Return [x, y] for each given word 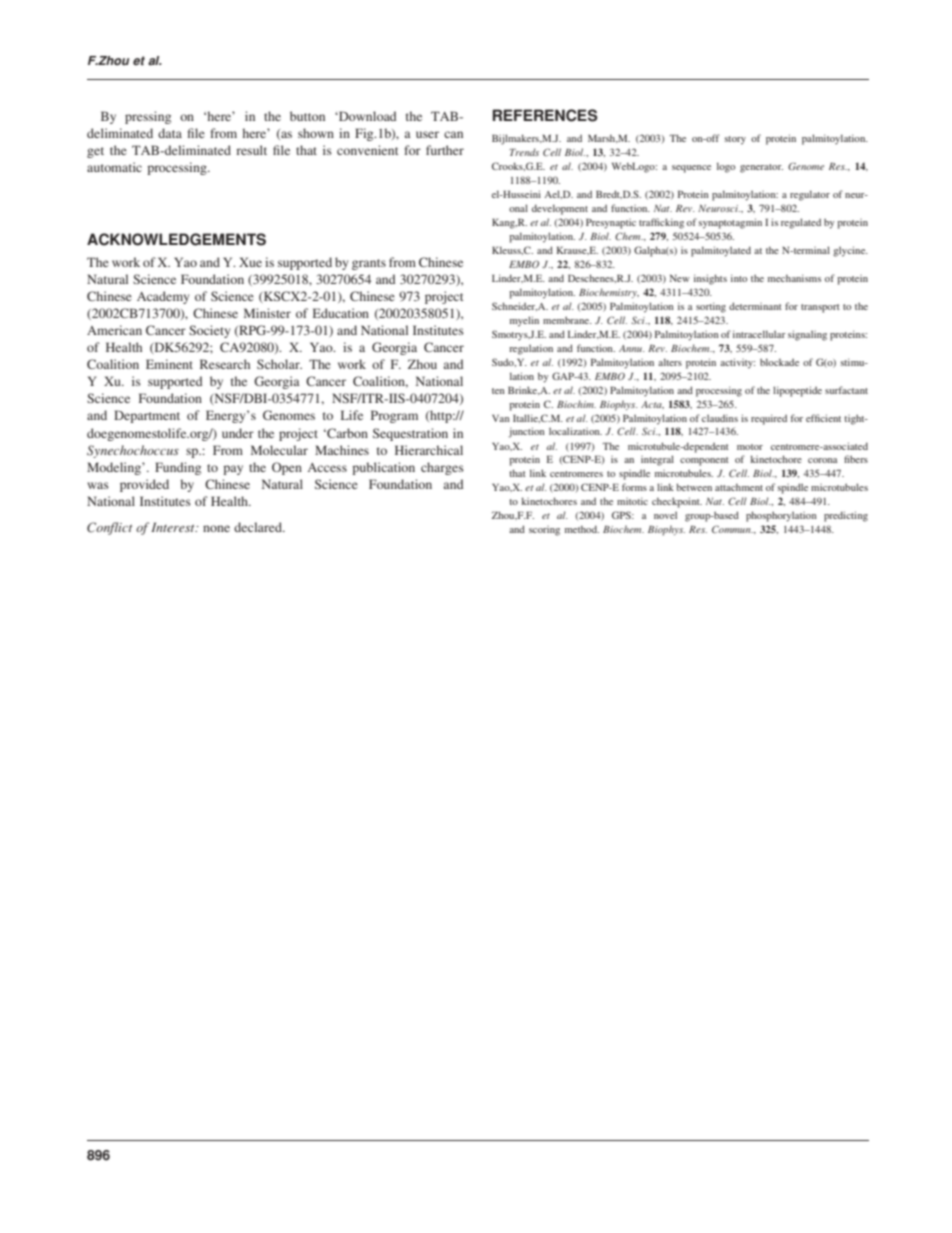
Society [209, 331]
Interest [174, 527]
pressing [148, 117]
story [735, 140]
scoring [544, 531]
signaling [807, 335]
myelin [524, 321]
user [427, 134]
